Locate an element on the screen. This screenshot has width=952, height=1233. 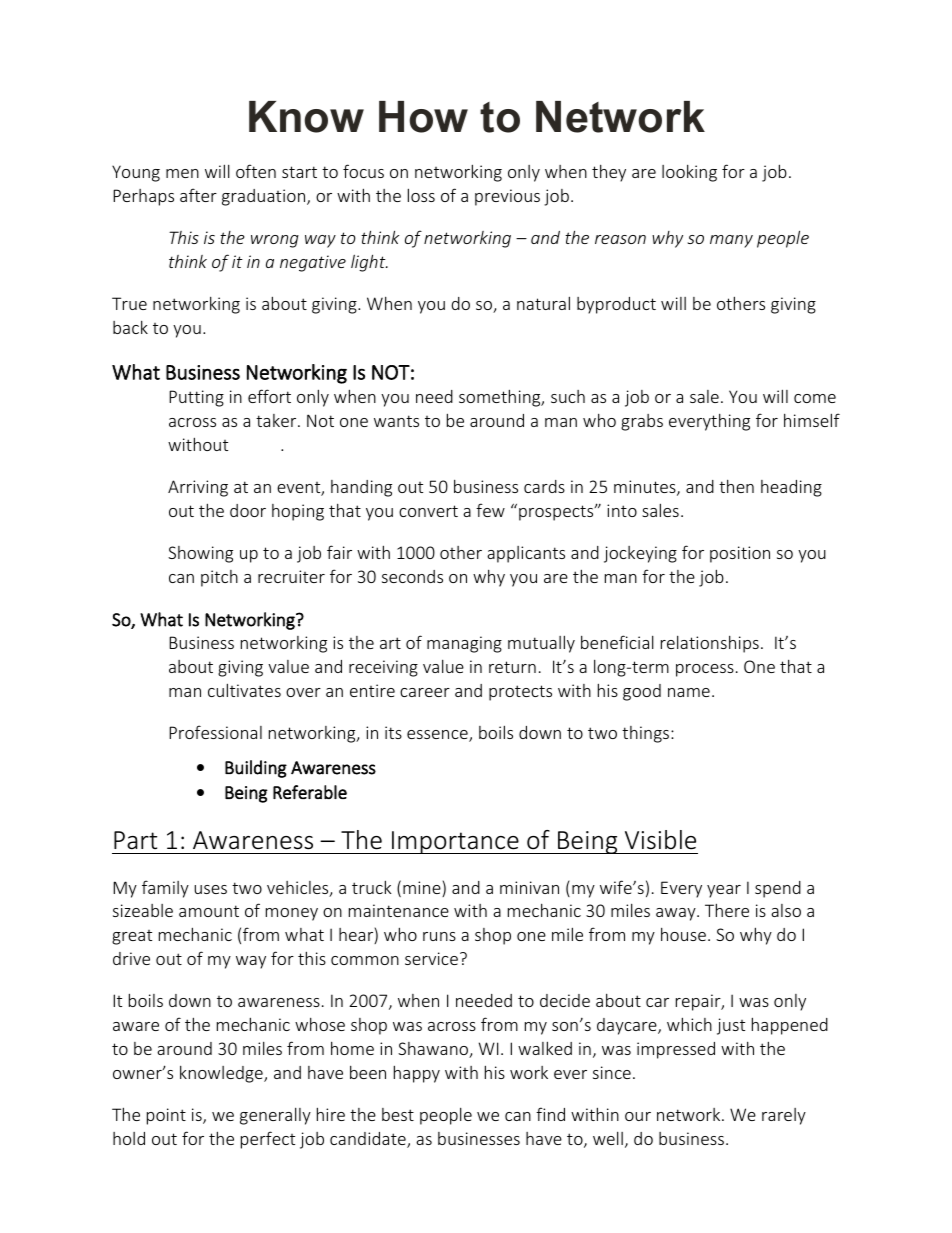
previous is located at coordinates (507, 197).
